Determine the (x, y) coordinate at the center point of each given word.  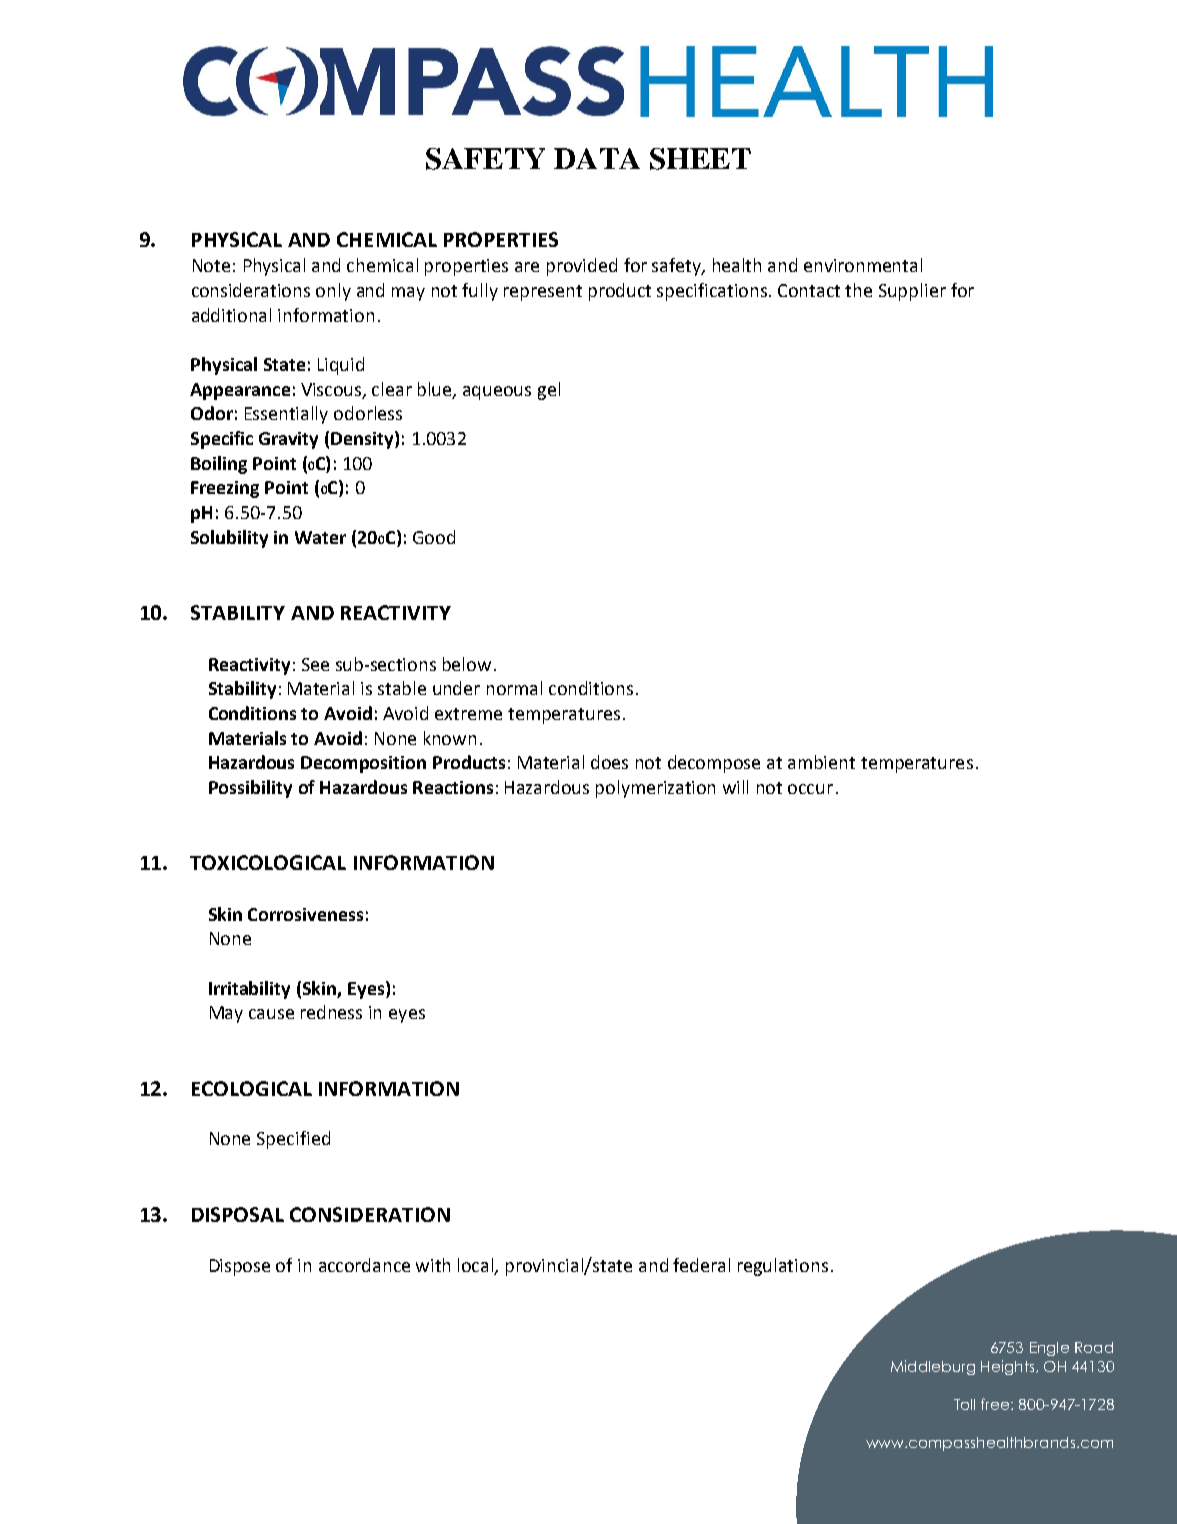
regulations (783, 1267)
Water (320, 537)
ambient (821, 762)
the (858, 290)
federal (701, 1265)
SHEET (700, 159)
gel (549, 391)
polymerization (655, 789)
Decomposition (363, 764)
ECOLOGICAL (252, 1088)
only (333, 292)
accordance (364, 1265)
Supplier (912, 292)
